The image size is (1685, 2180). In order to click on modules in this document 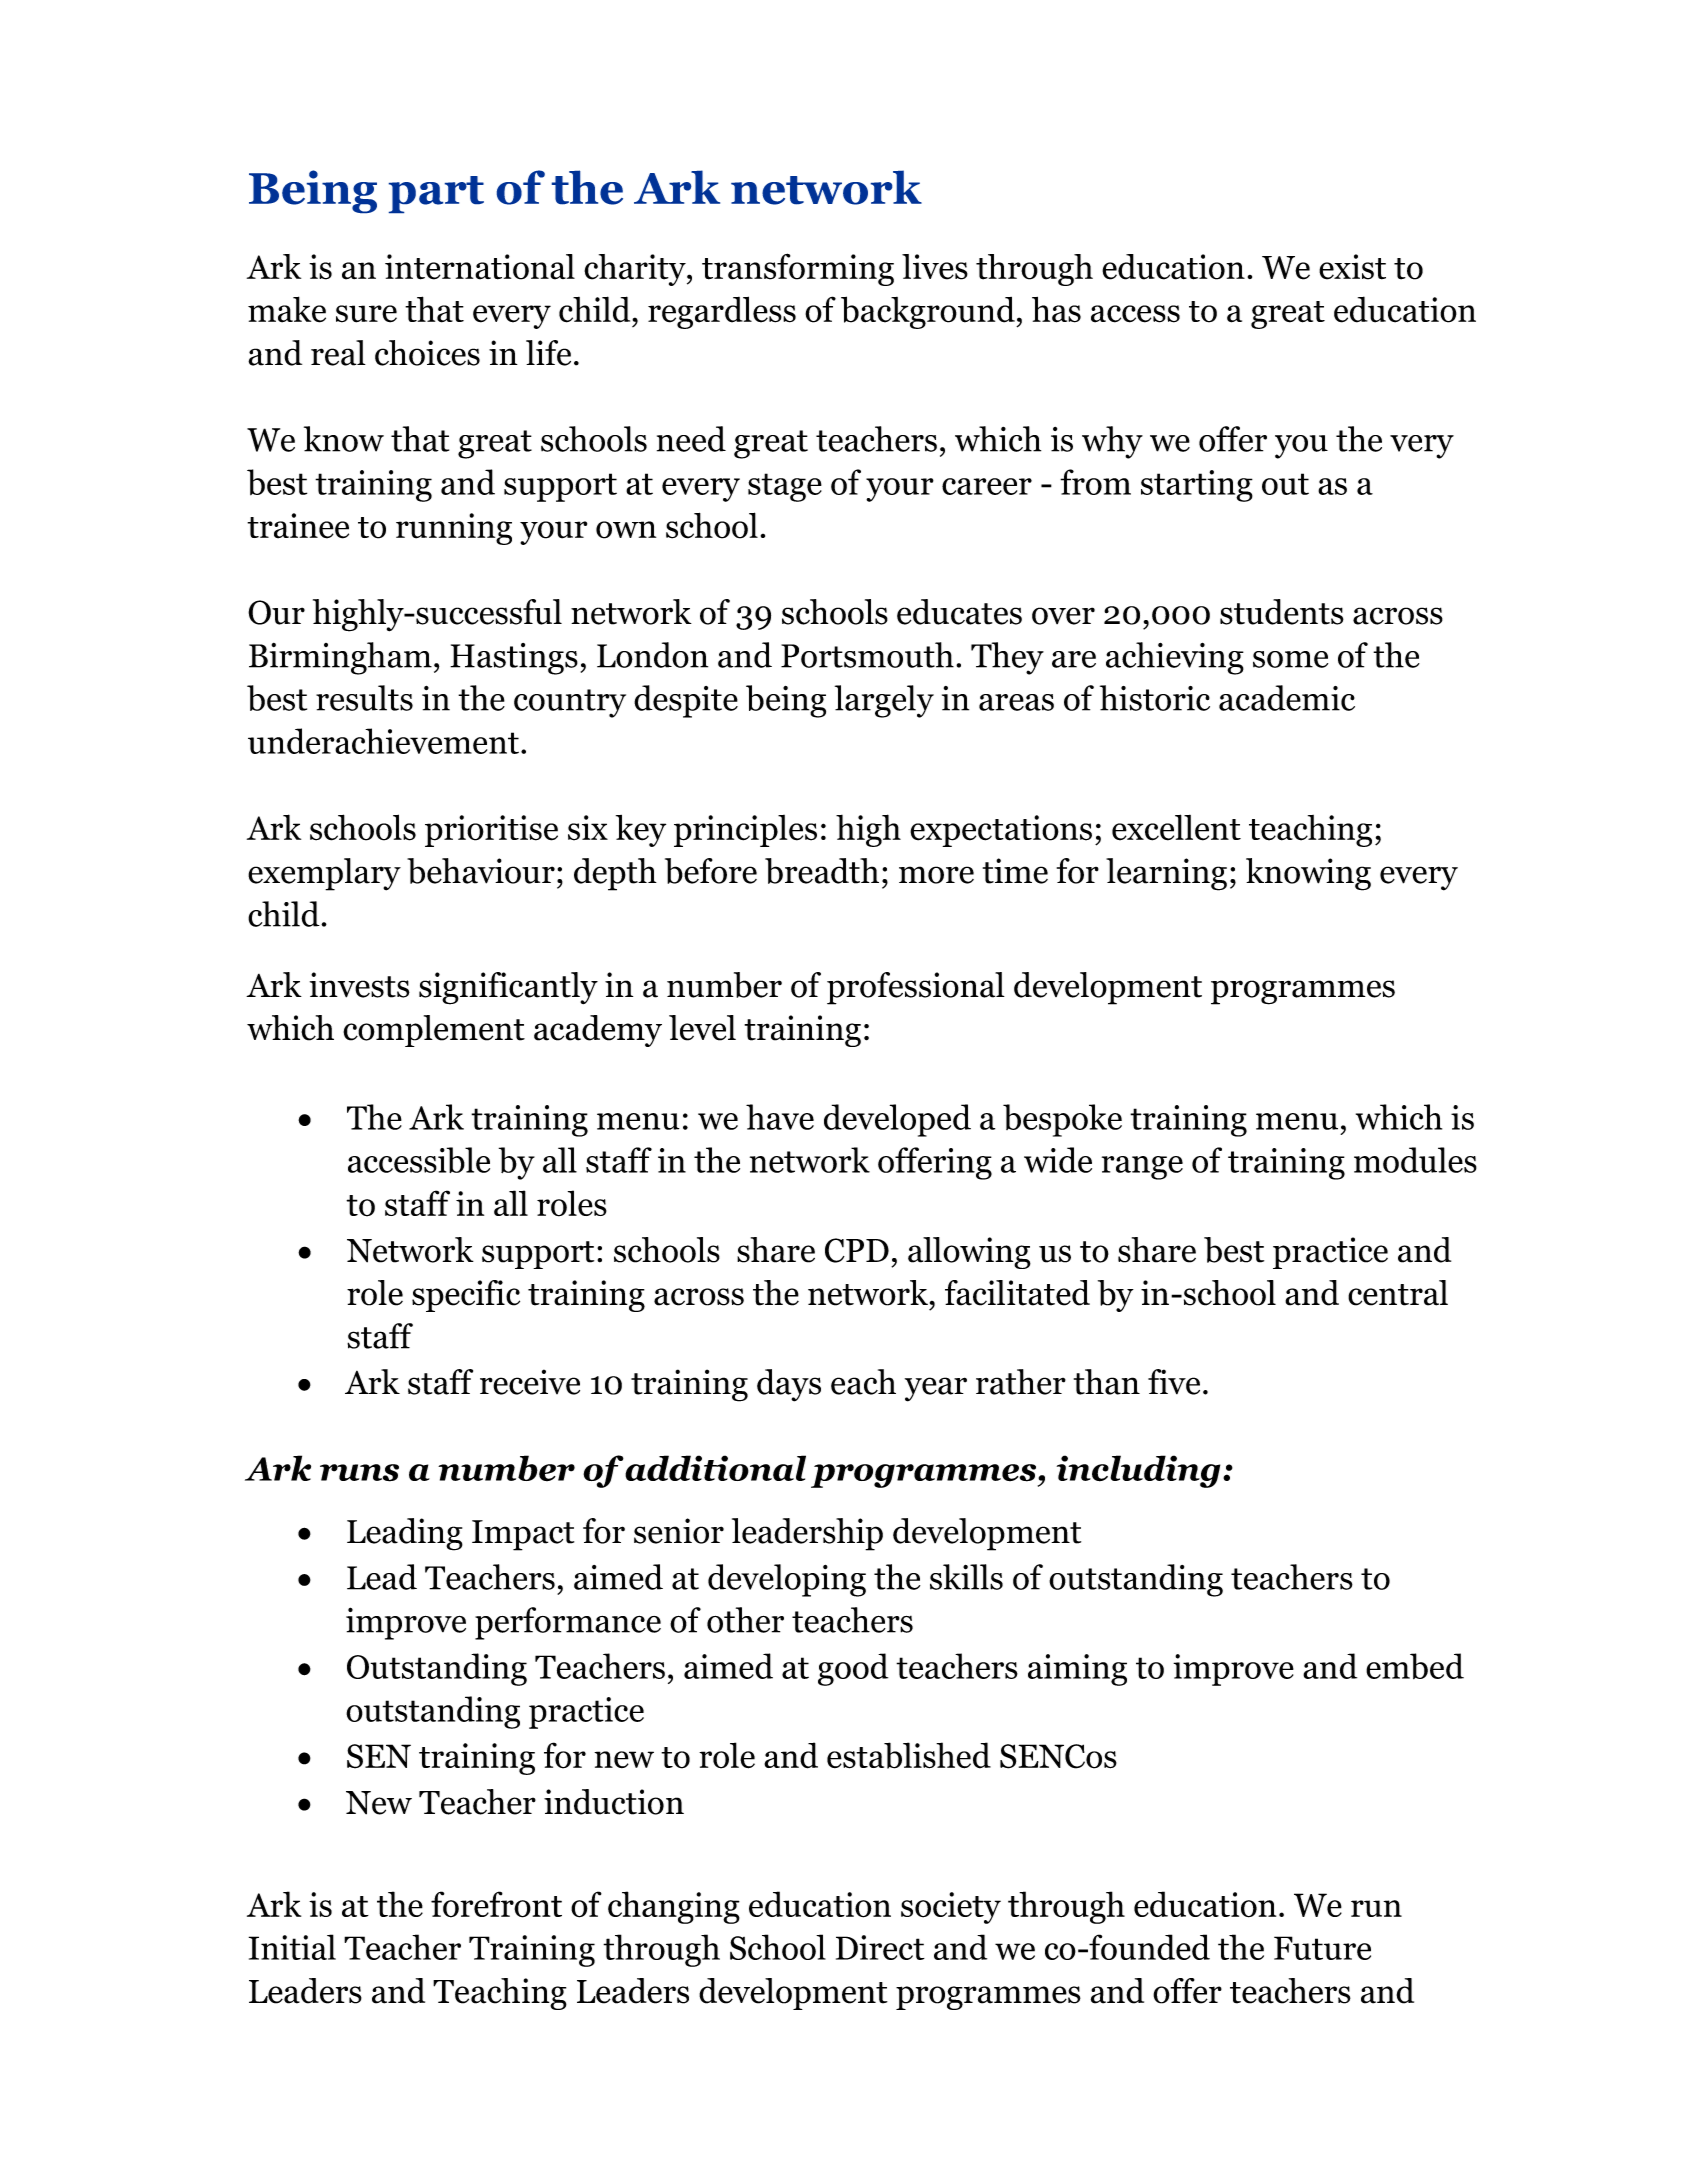, I will do `click(1415, 1160)`.
